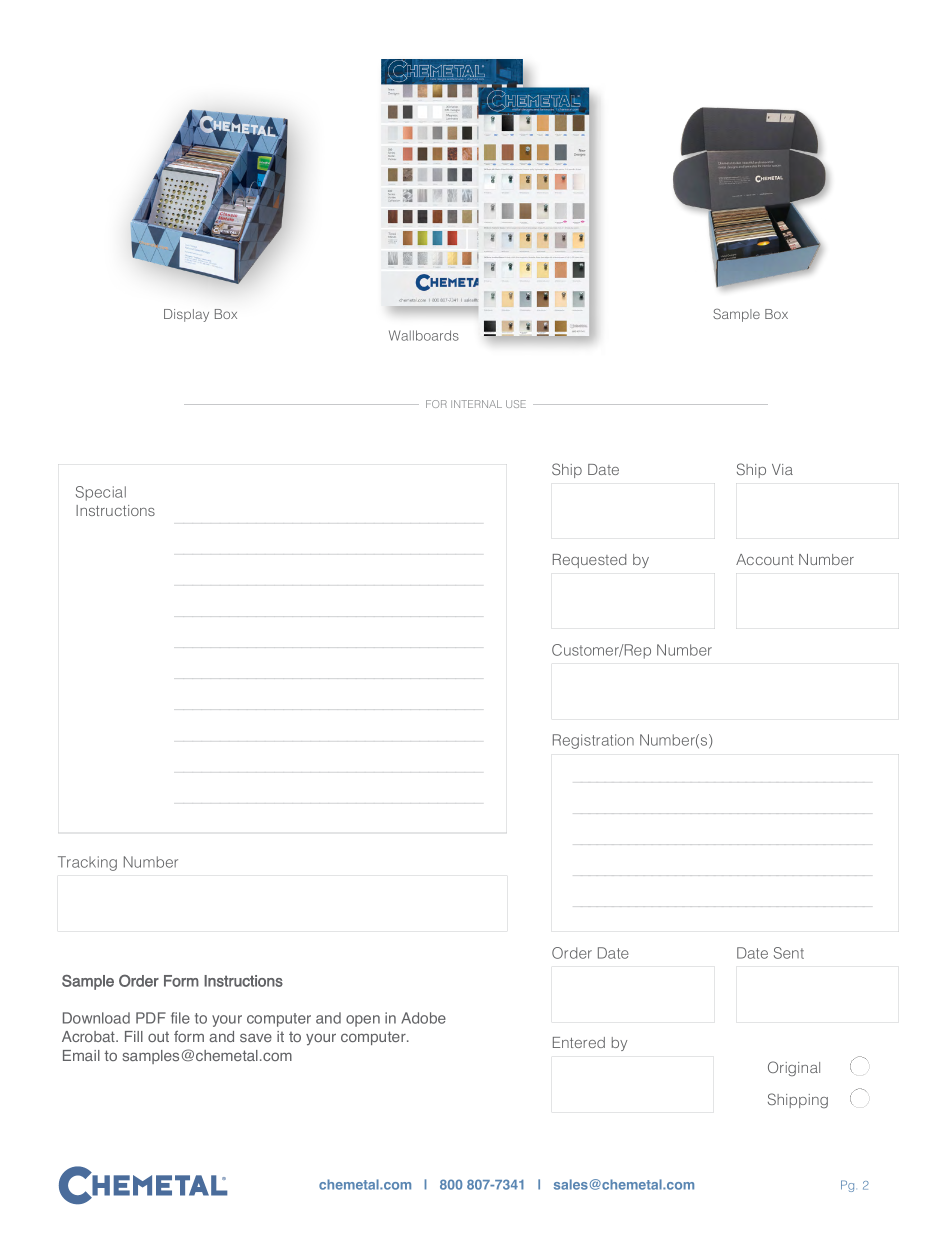 Image resolution: width=952 pixels, height=1233 pixels. What do you see at coordinates (476, 404) in the screenshot?
I see `INTERNAL` at bounding box center [476, 404].
